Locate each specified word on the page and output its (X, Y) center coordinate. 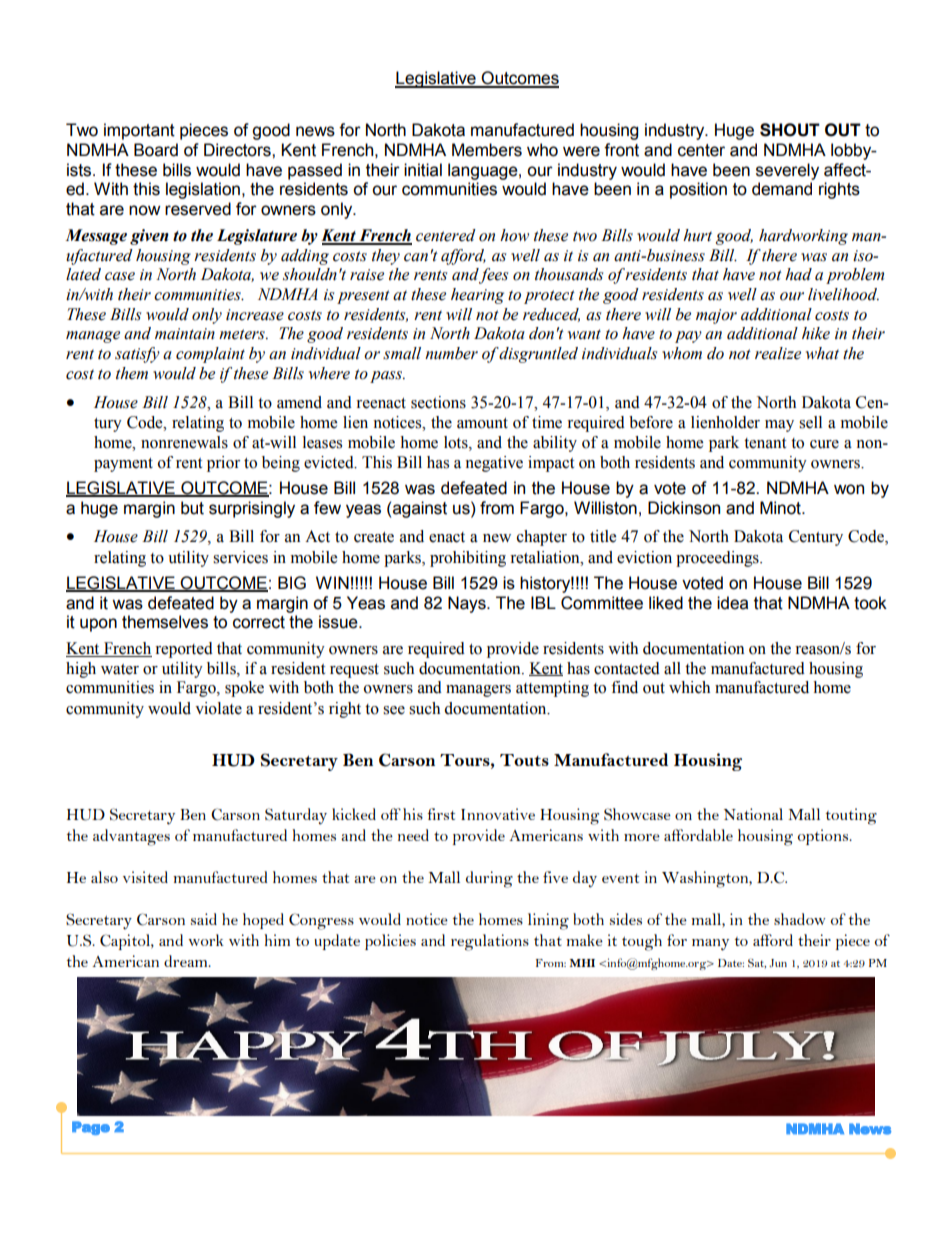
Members (487, 150)
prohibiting (468, 559)
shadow (800, 919)
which (689, 687)
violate (218, 708)
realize (778, 353)
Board (156, 150)
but (192, 508)
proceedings (718, 559)
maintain (185, 334)
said (204, 919)
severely (787, 171)
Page (91, 1128)
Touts (524, 760)
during (489, 879)
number (451, 353)
